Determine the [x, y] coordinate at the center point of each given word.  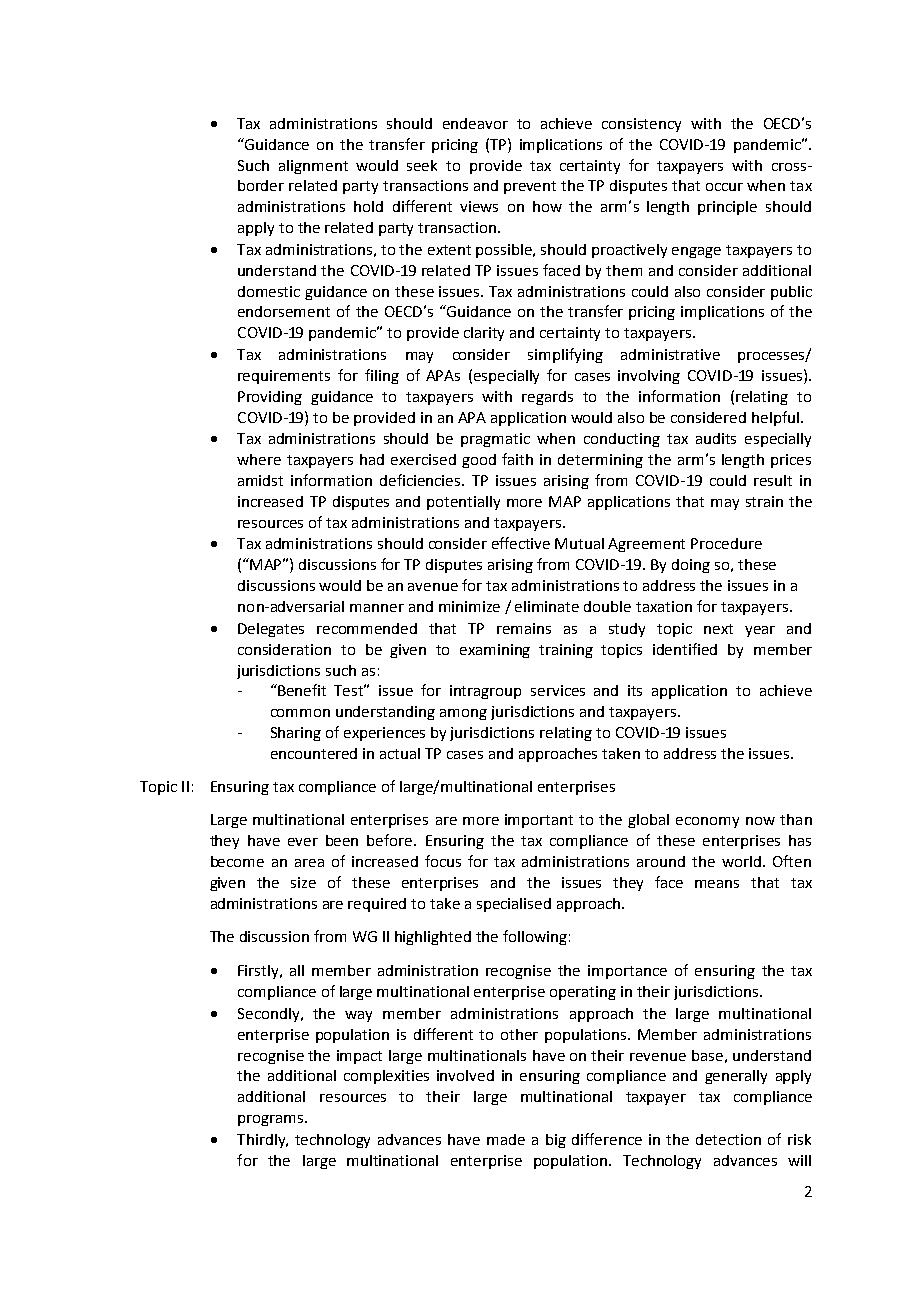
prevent [530, 187]
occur [724, 187]
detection [728, 1139]
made [506, 1139]
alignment [313, 167]
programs [272, 1120]
